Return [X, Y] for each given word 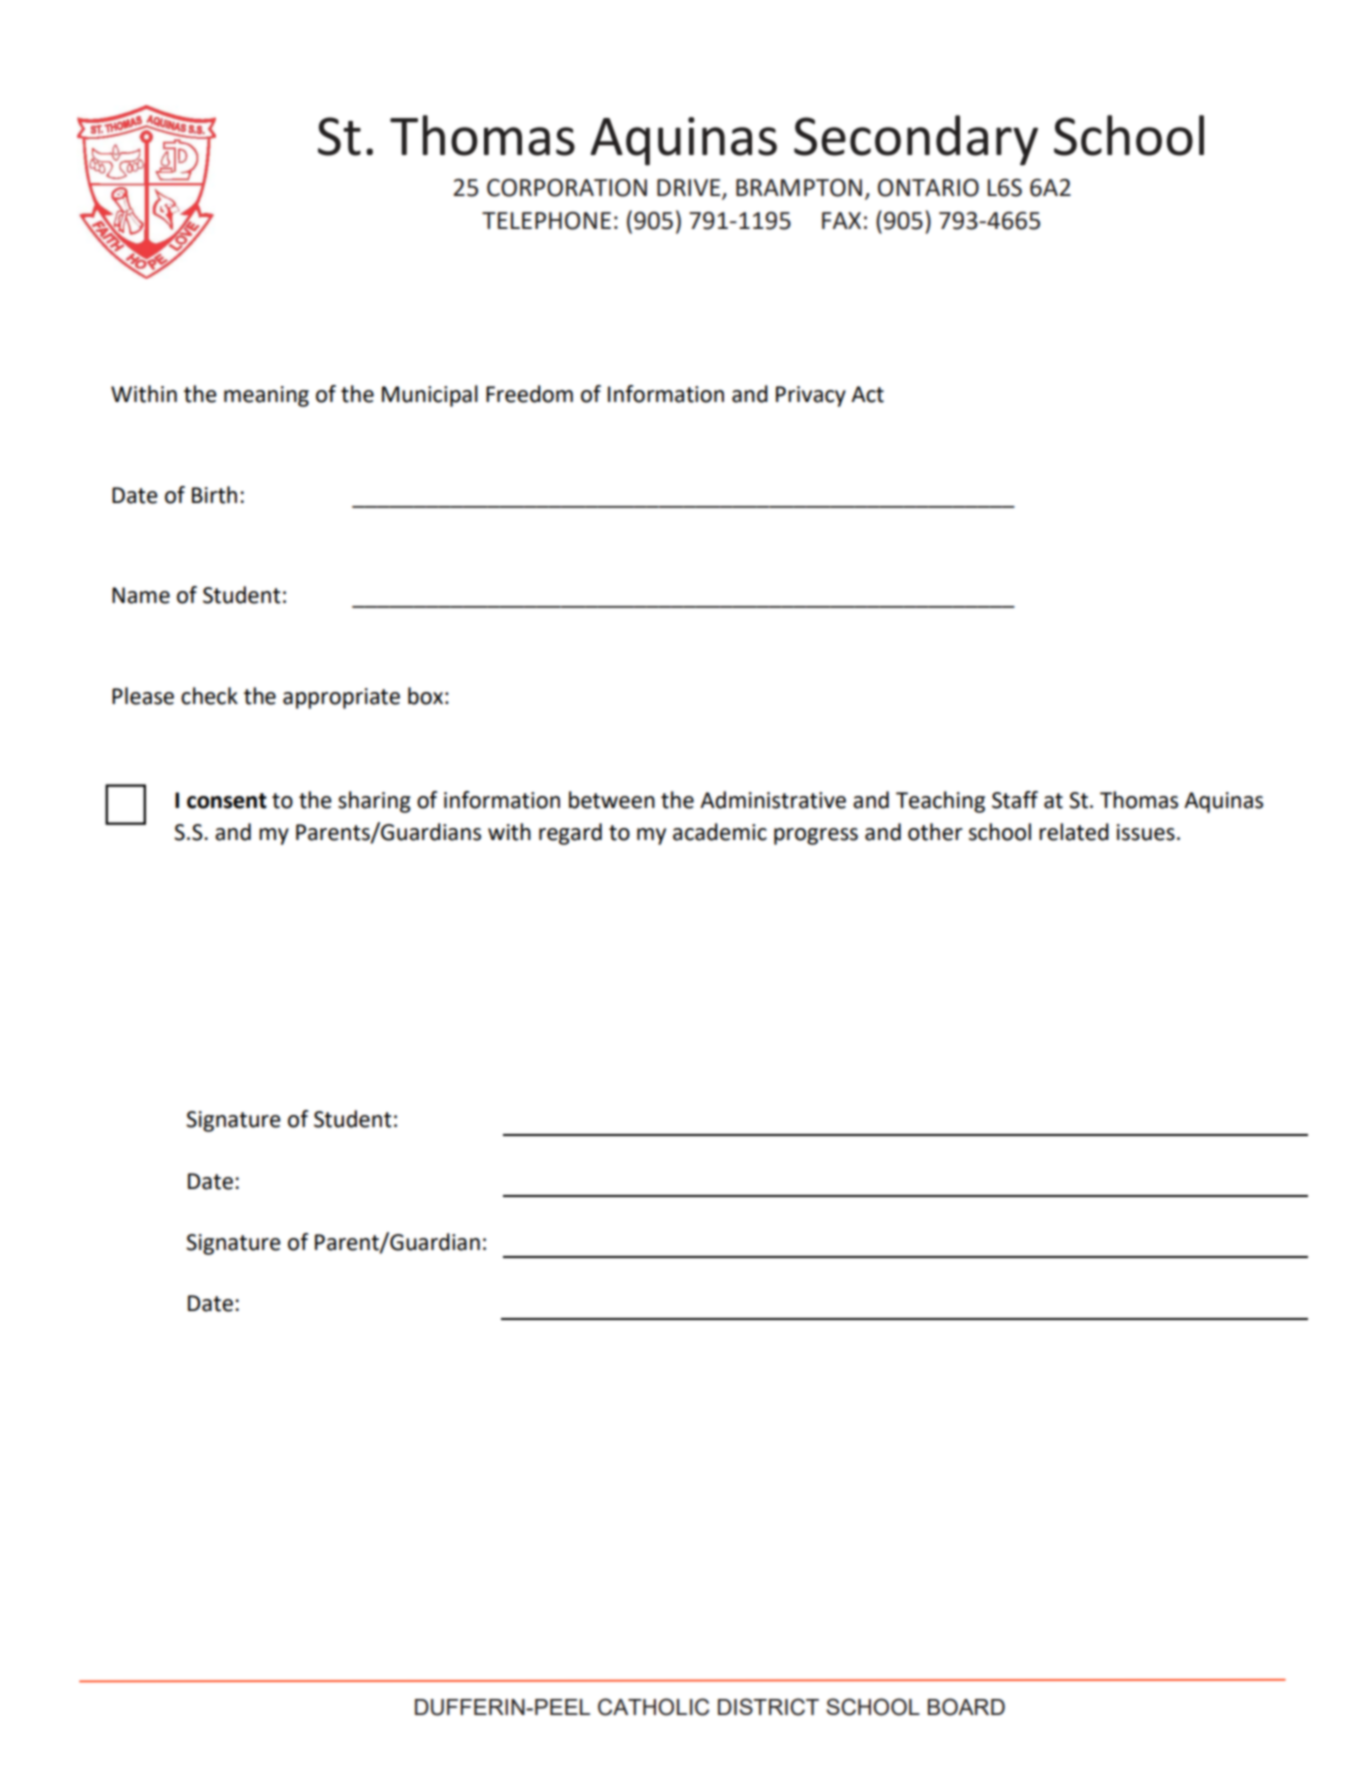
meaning [266, 396]
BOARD [966, 1707]
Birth [214, 495]
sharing [374, 802]
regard [570, 834]
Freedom [529, 394]
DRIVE [690, 189]
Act [867, 394]
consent [227, 801]
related [1074, 832]
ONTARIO [928, 187]
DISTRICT [768, 1707]
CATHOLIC [653, 1707]
